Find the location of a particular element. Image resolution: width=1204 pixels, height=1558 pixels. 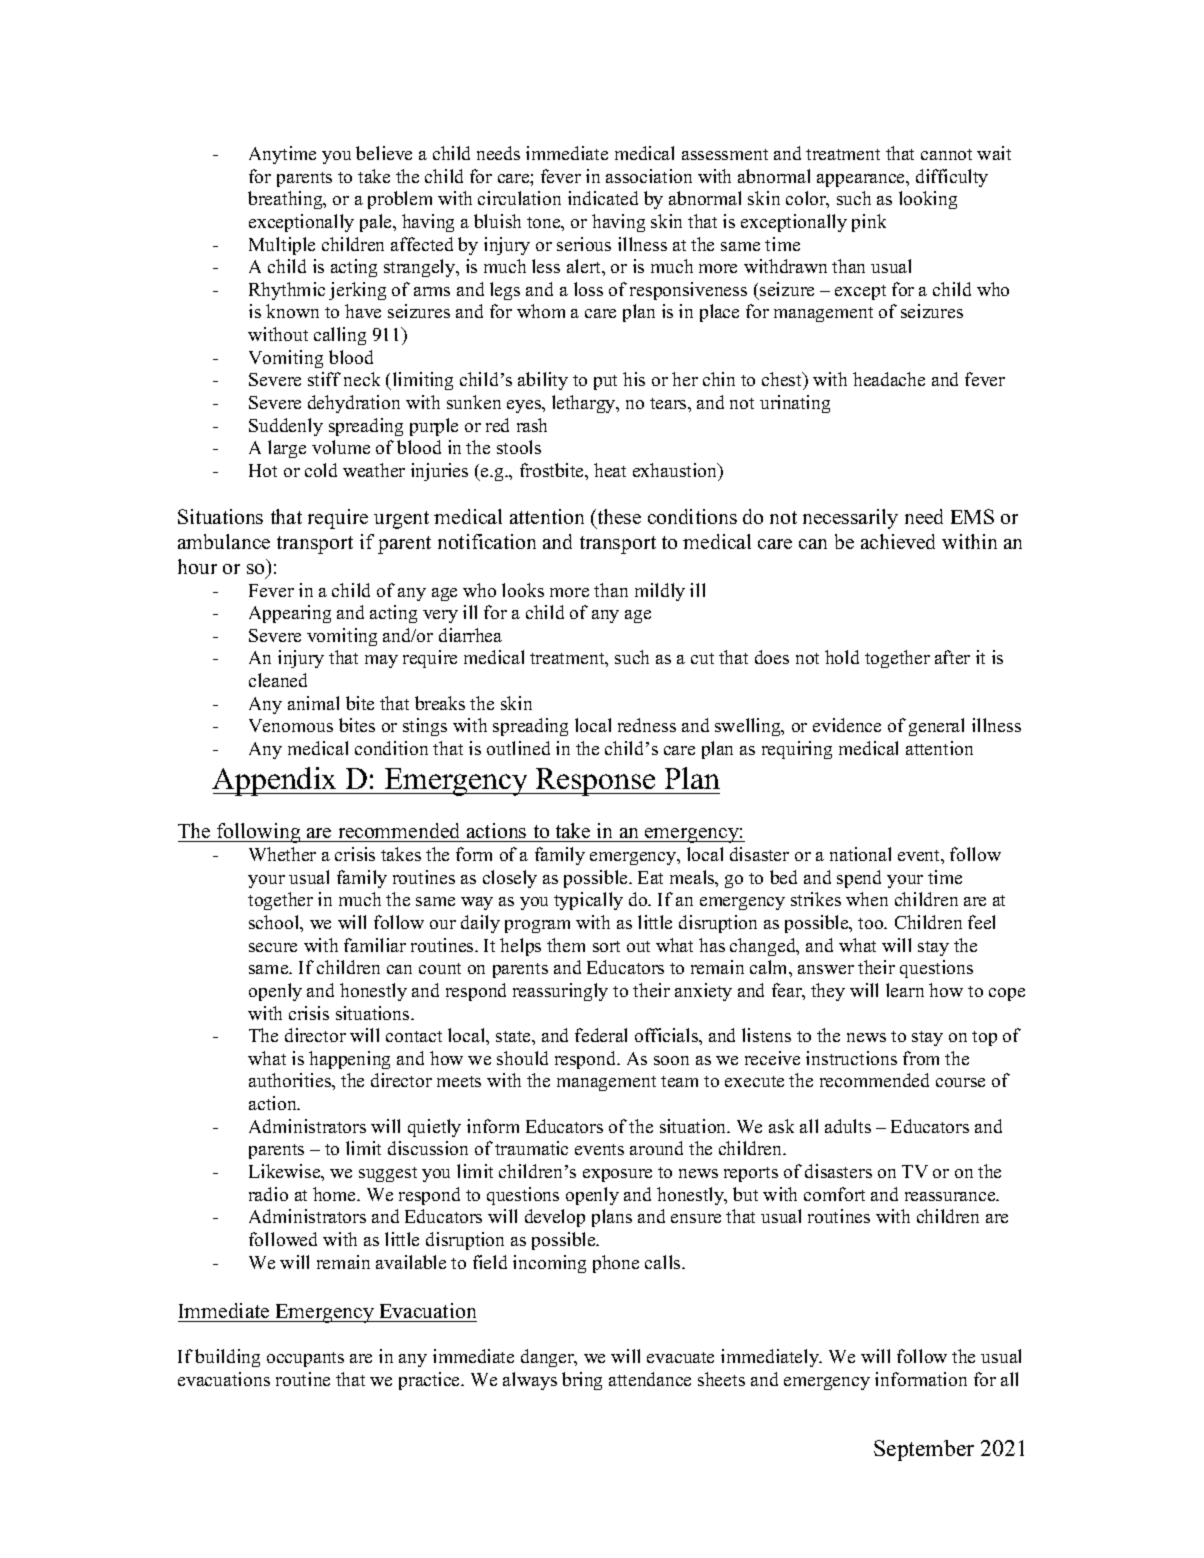

indicated is located at coordinates (603, 198).
